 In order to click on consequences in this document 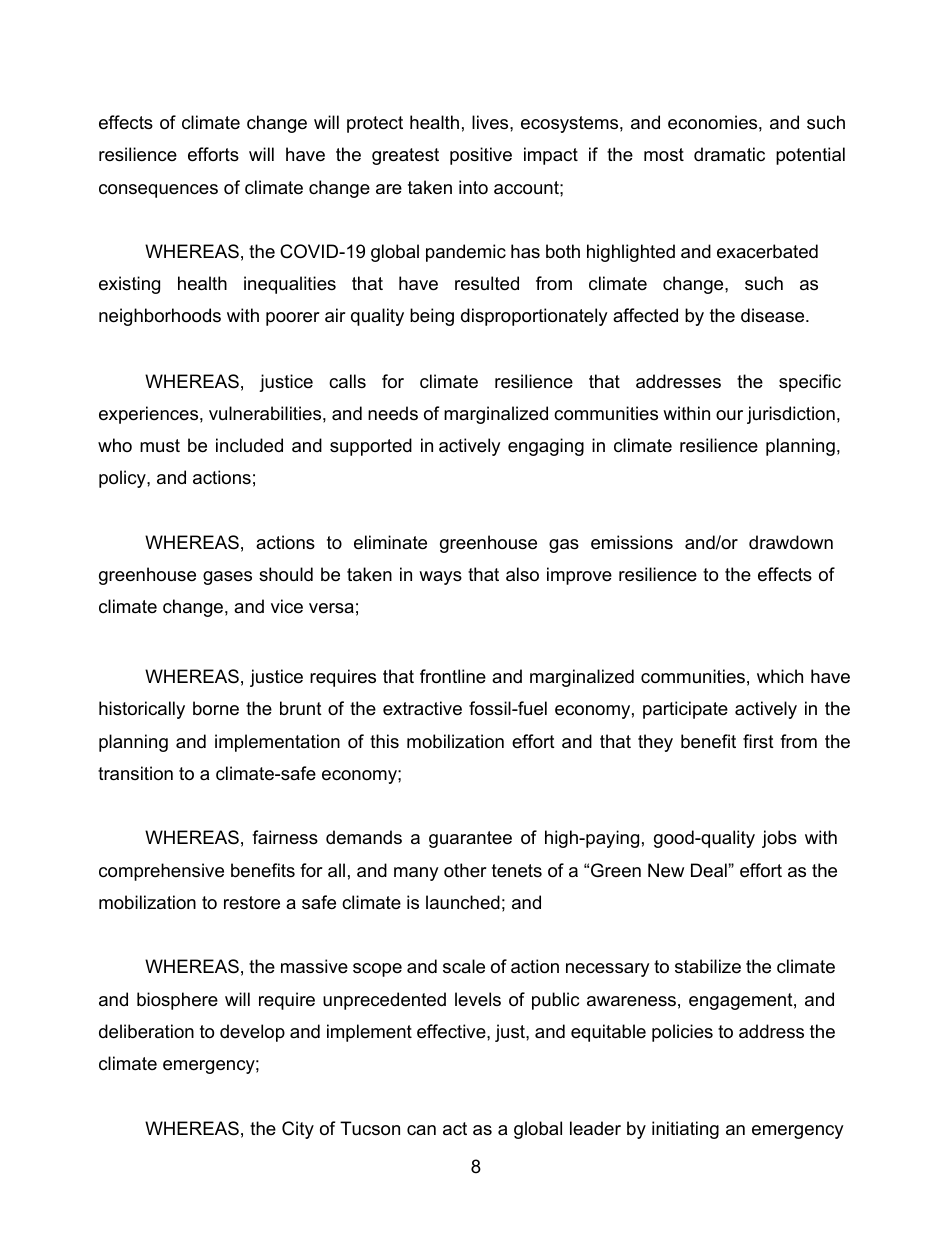, I will do `click(158, 191)`.
